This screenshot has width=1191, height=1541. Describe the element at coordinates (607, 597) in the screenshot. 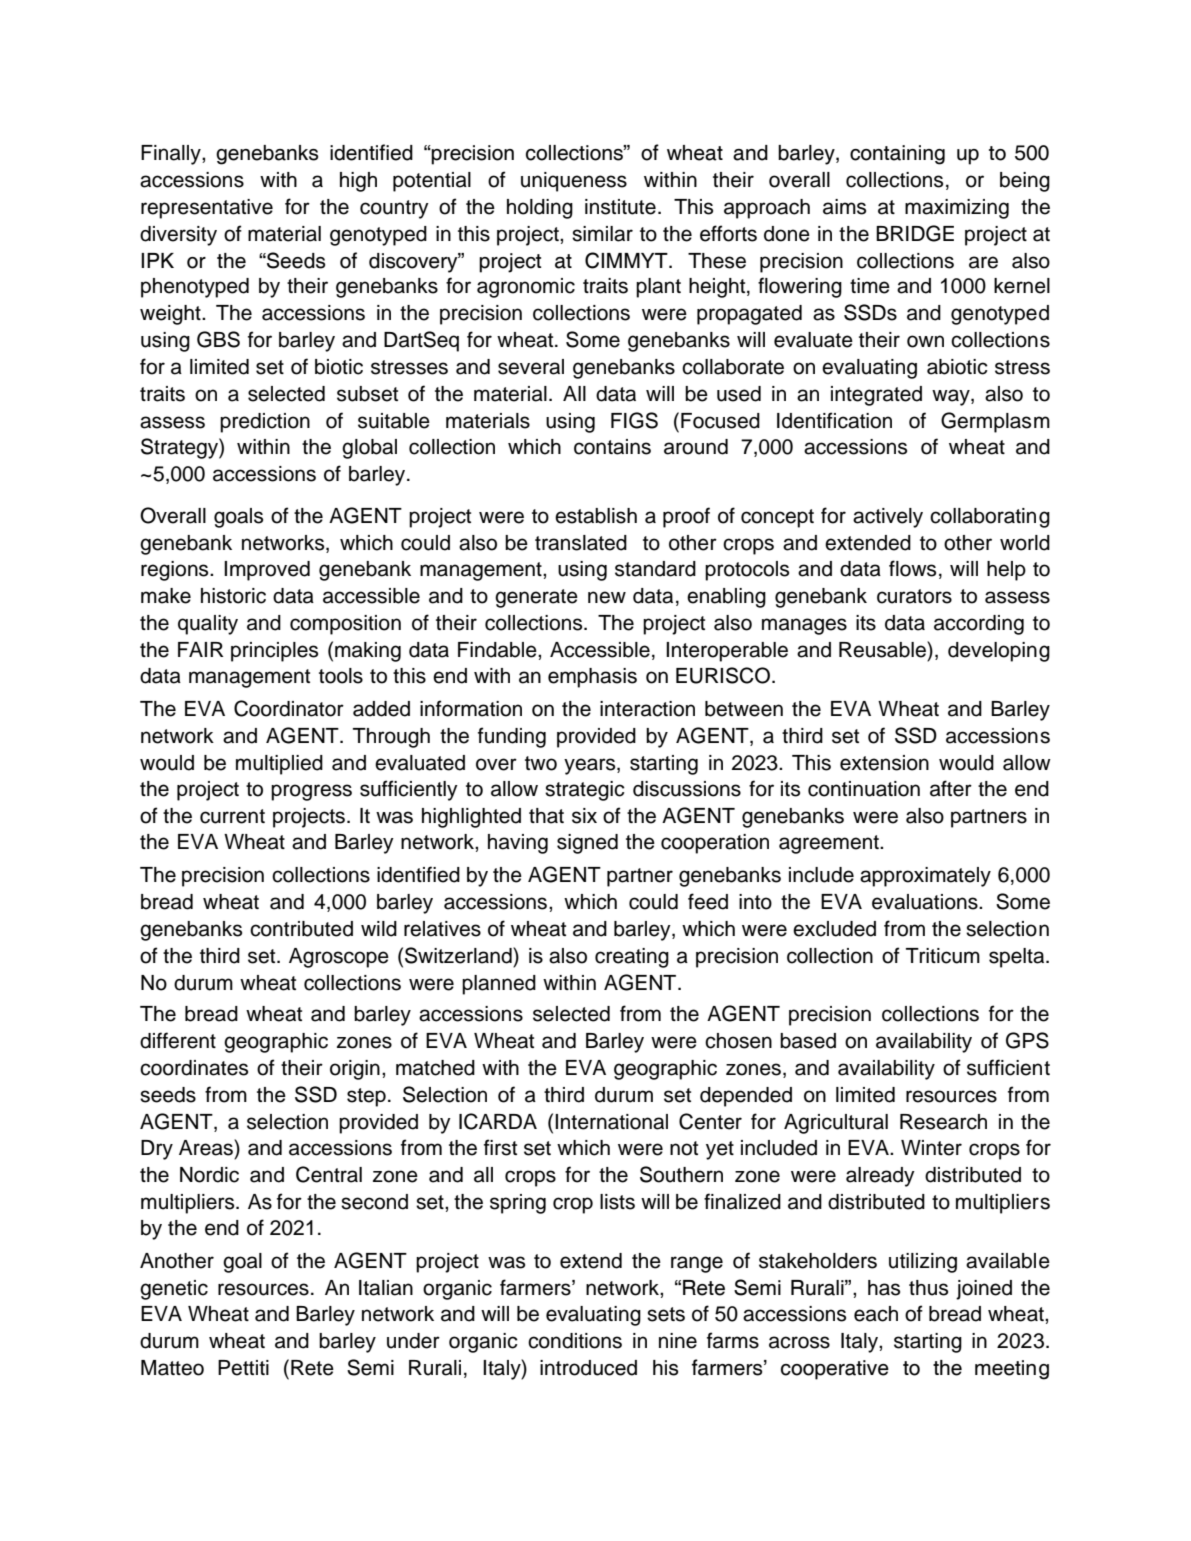

I see `new` at that location.
